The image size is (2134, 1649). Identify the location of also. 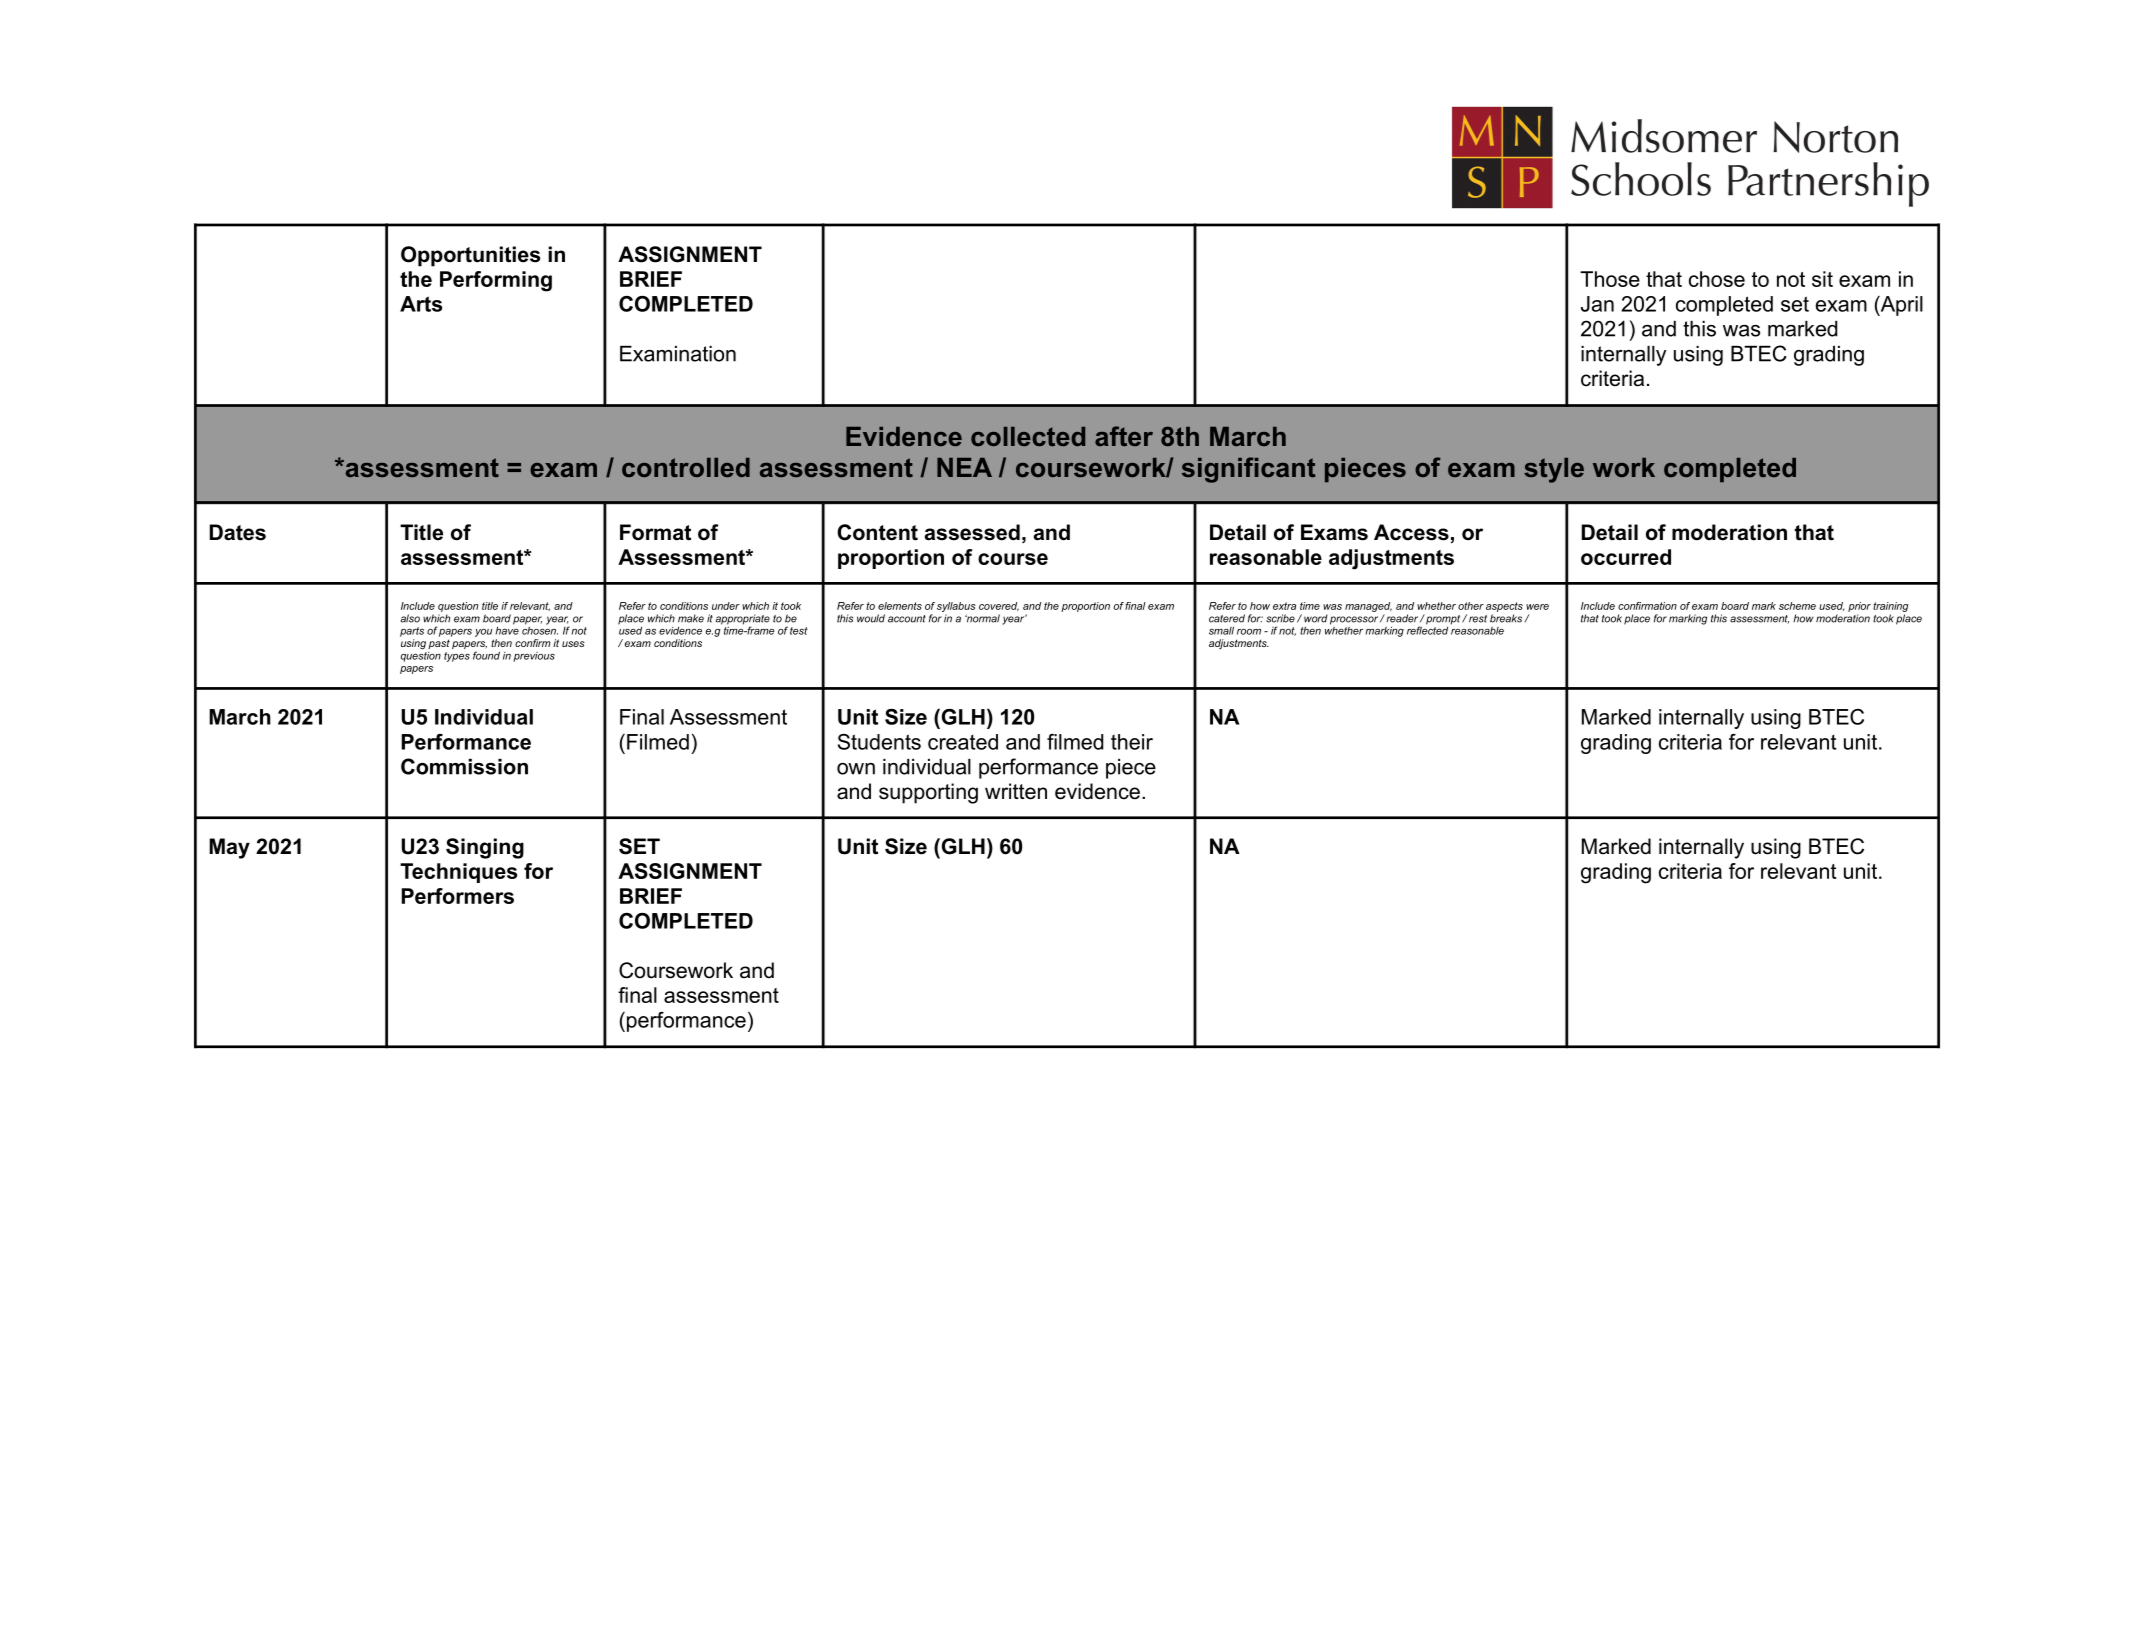
(410, 618).
